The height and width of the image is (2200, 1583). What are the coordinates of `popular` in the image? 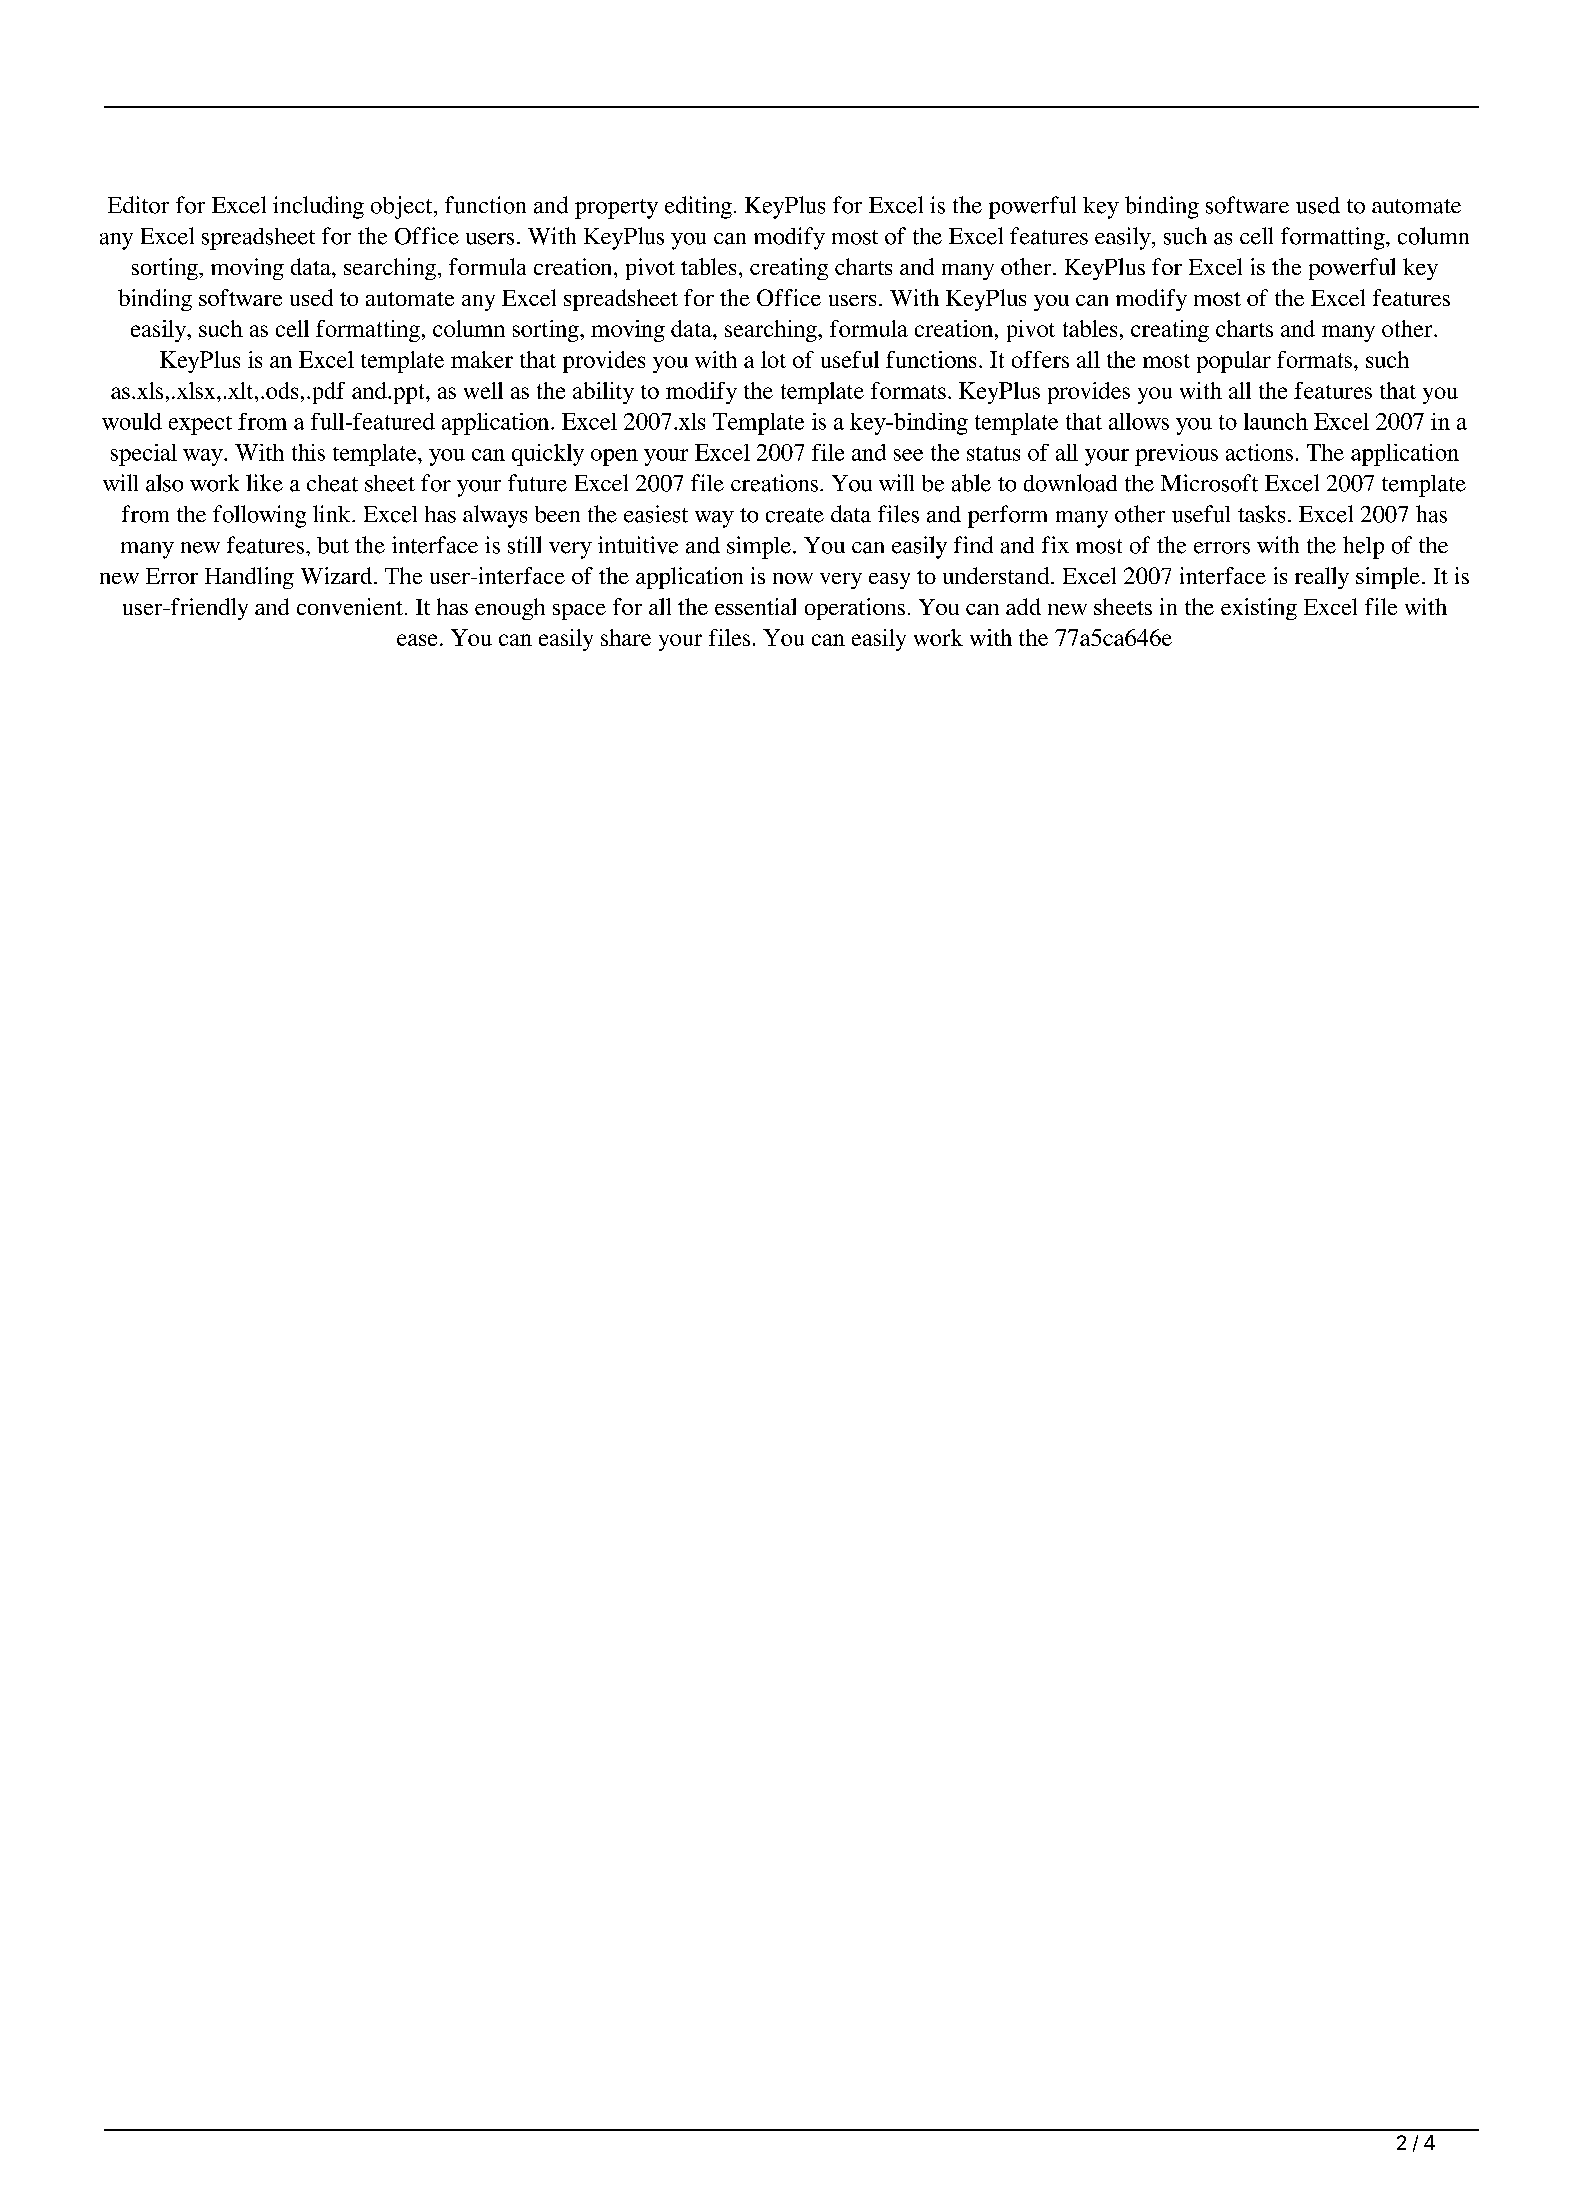 It's located at (1234, 362).
